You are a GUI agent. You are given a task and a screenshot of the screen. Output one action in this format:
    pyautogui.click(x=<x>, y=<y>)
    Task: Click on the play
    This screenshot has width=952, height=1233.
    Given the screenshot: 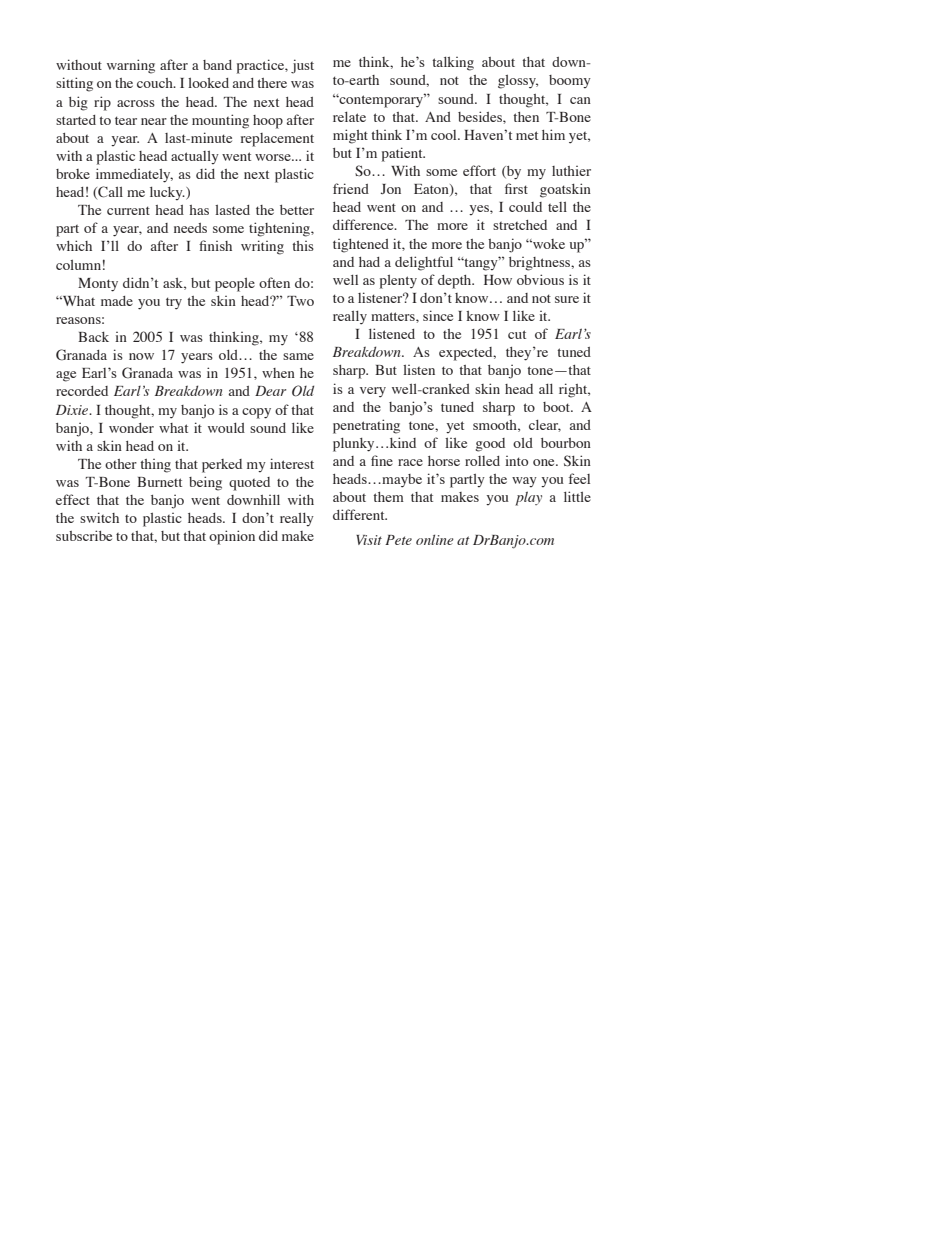 What is the action you would take?
    pyautogui.click(x=528, y=498)
